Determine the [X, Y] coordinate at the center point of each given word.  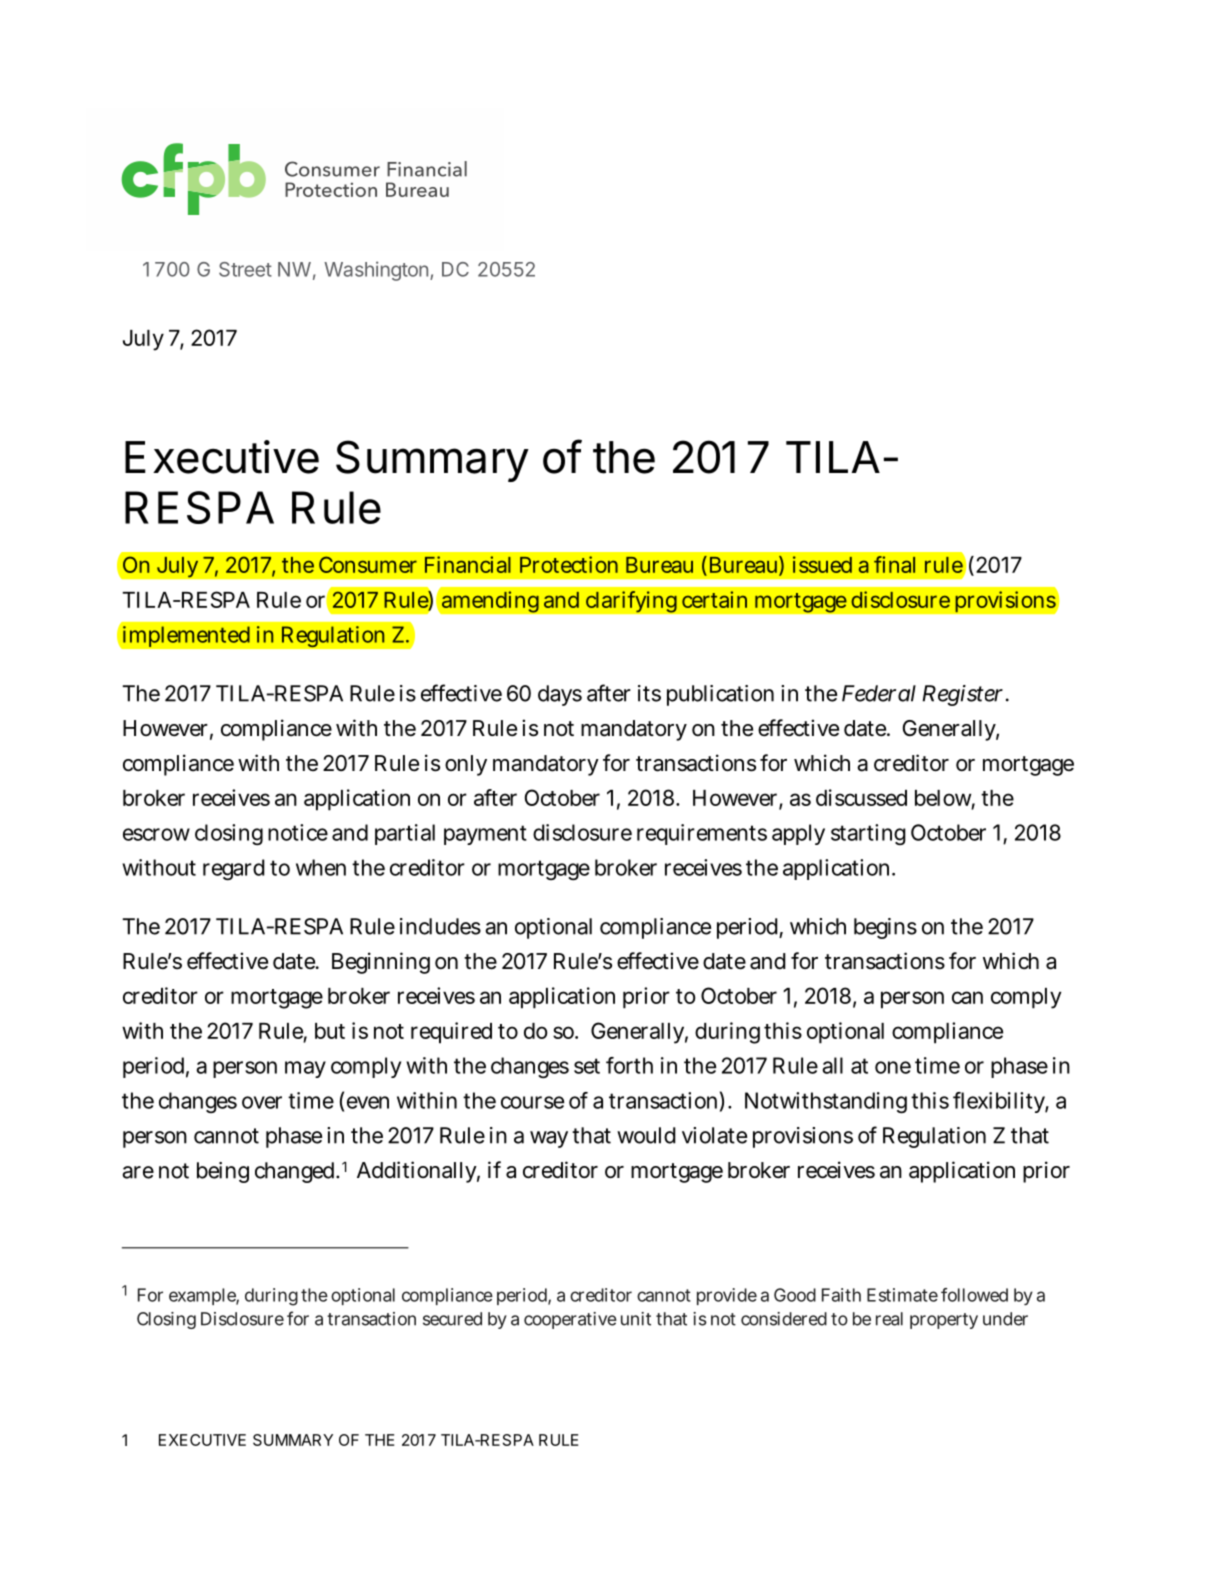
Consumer [368, 564]
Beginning [381, 963]
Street [245, 269]
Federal [879, 693]
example [204, 1296]
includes [440, 926]
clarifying [631, 602]
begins [885, 928]
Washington [376, 271]
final [894, 564]
